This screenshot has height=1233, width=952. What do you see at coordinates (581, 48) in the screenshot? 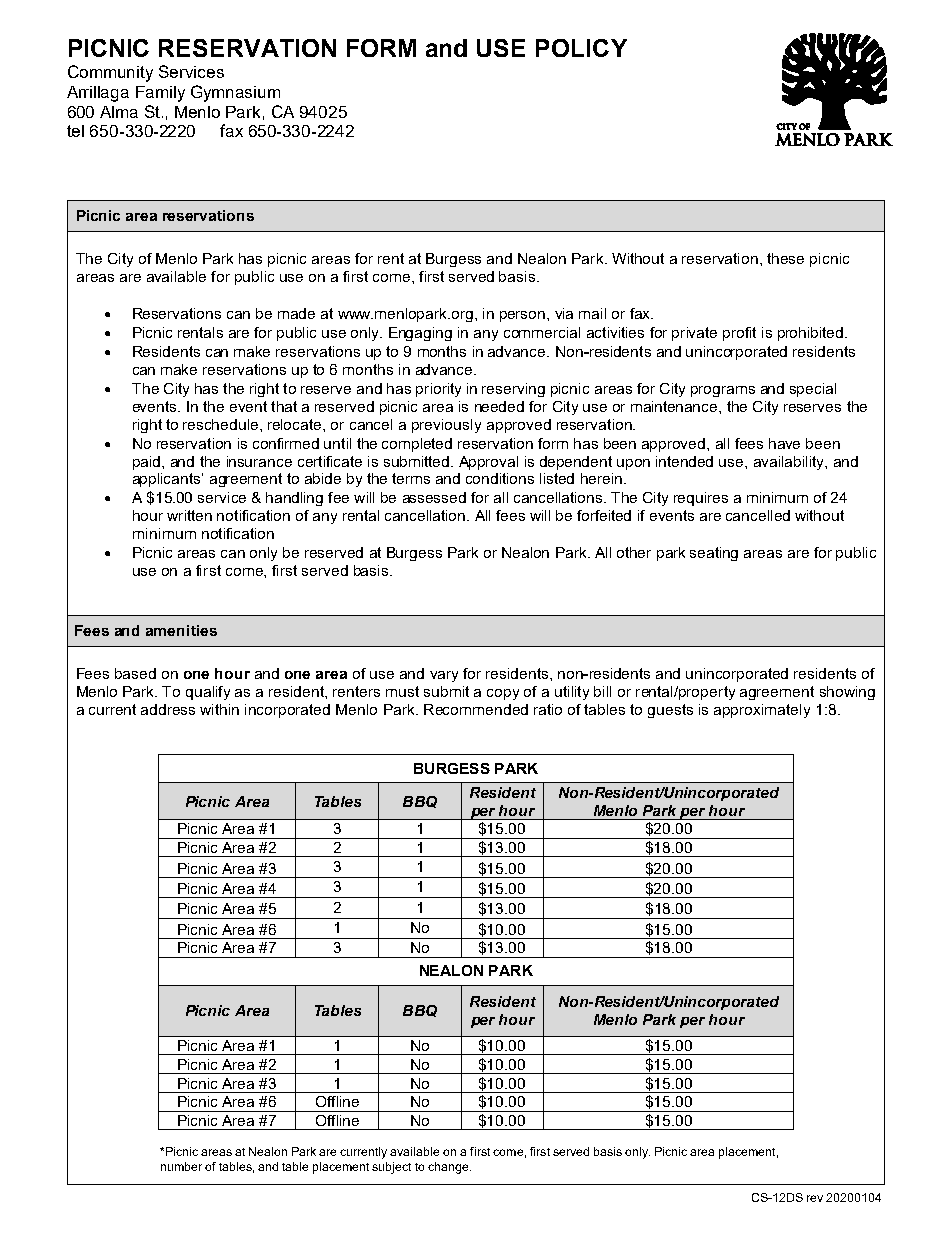
I see `POLICY` at bounding box center [581, 48].
